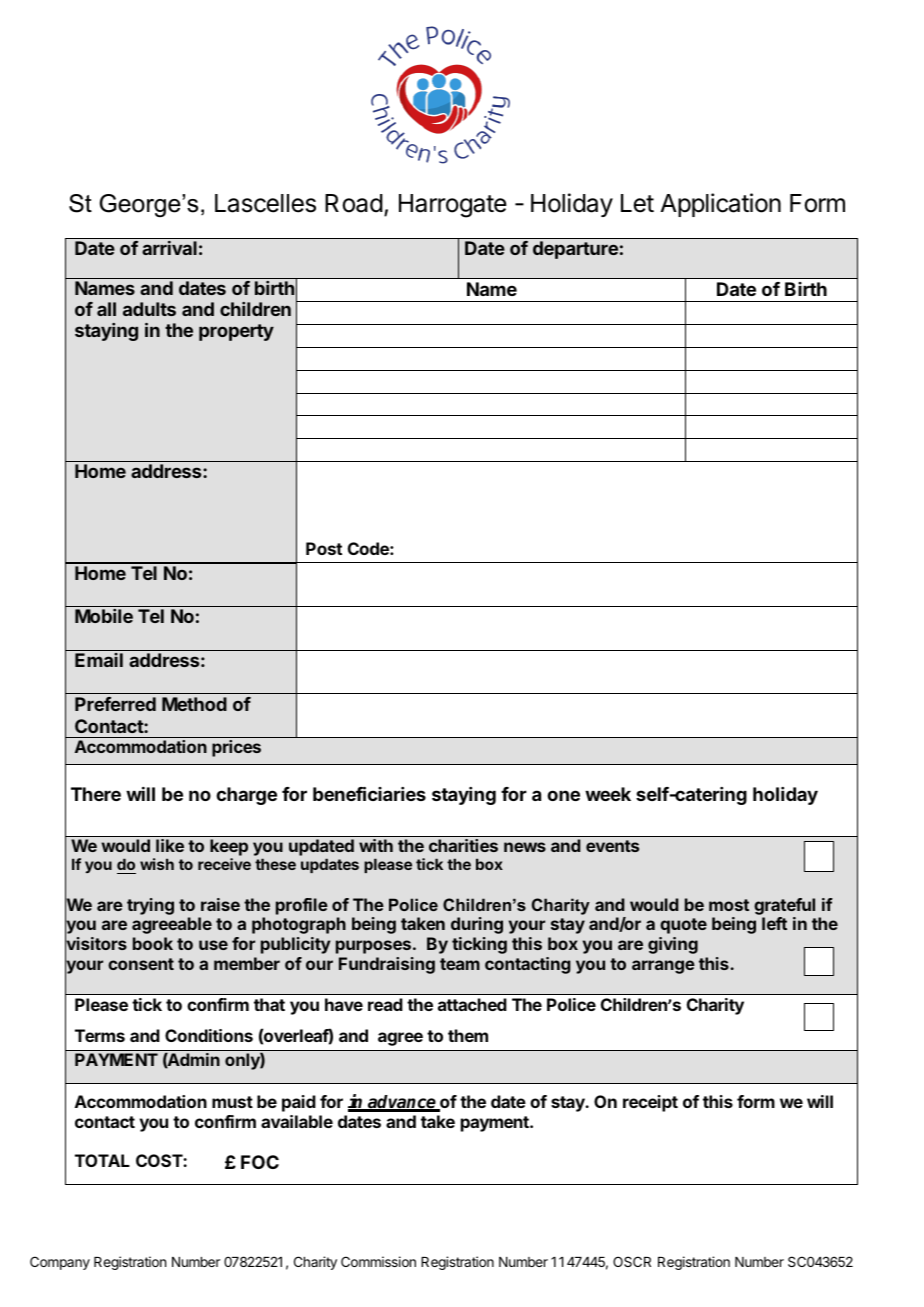 This image has width=924, height=1307. Describe the element at coordinates (60, 1263) in the image. I see `Company` at that location.
